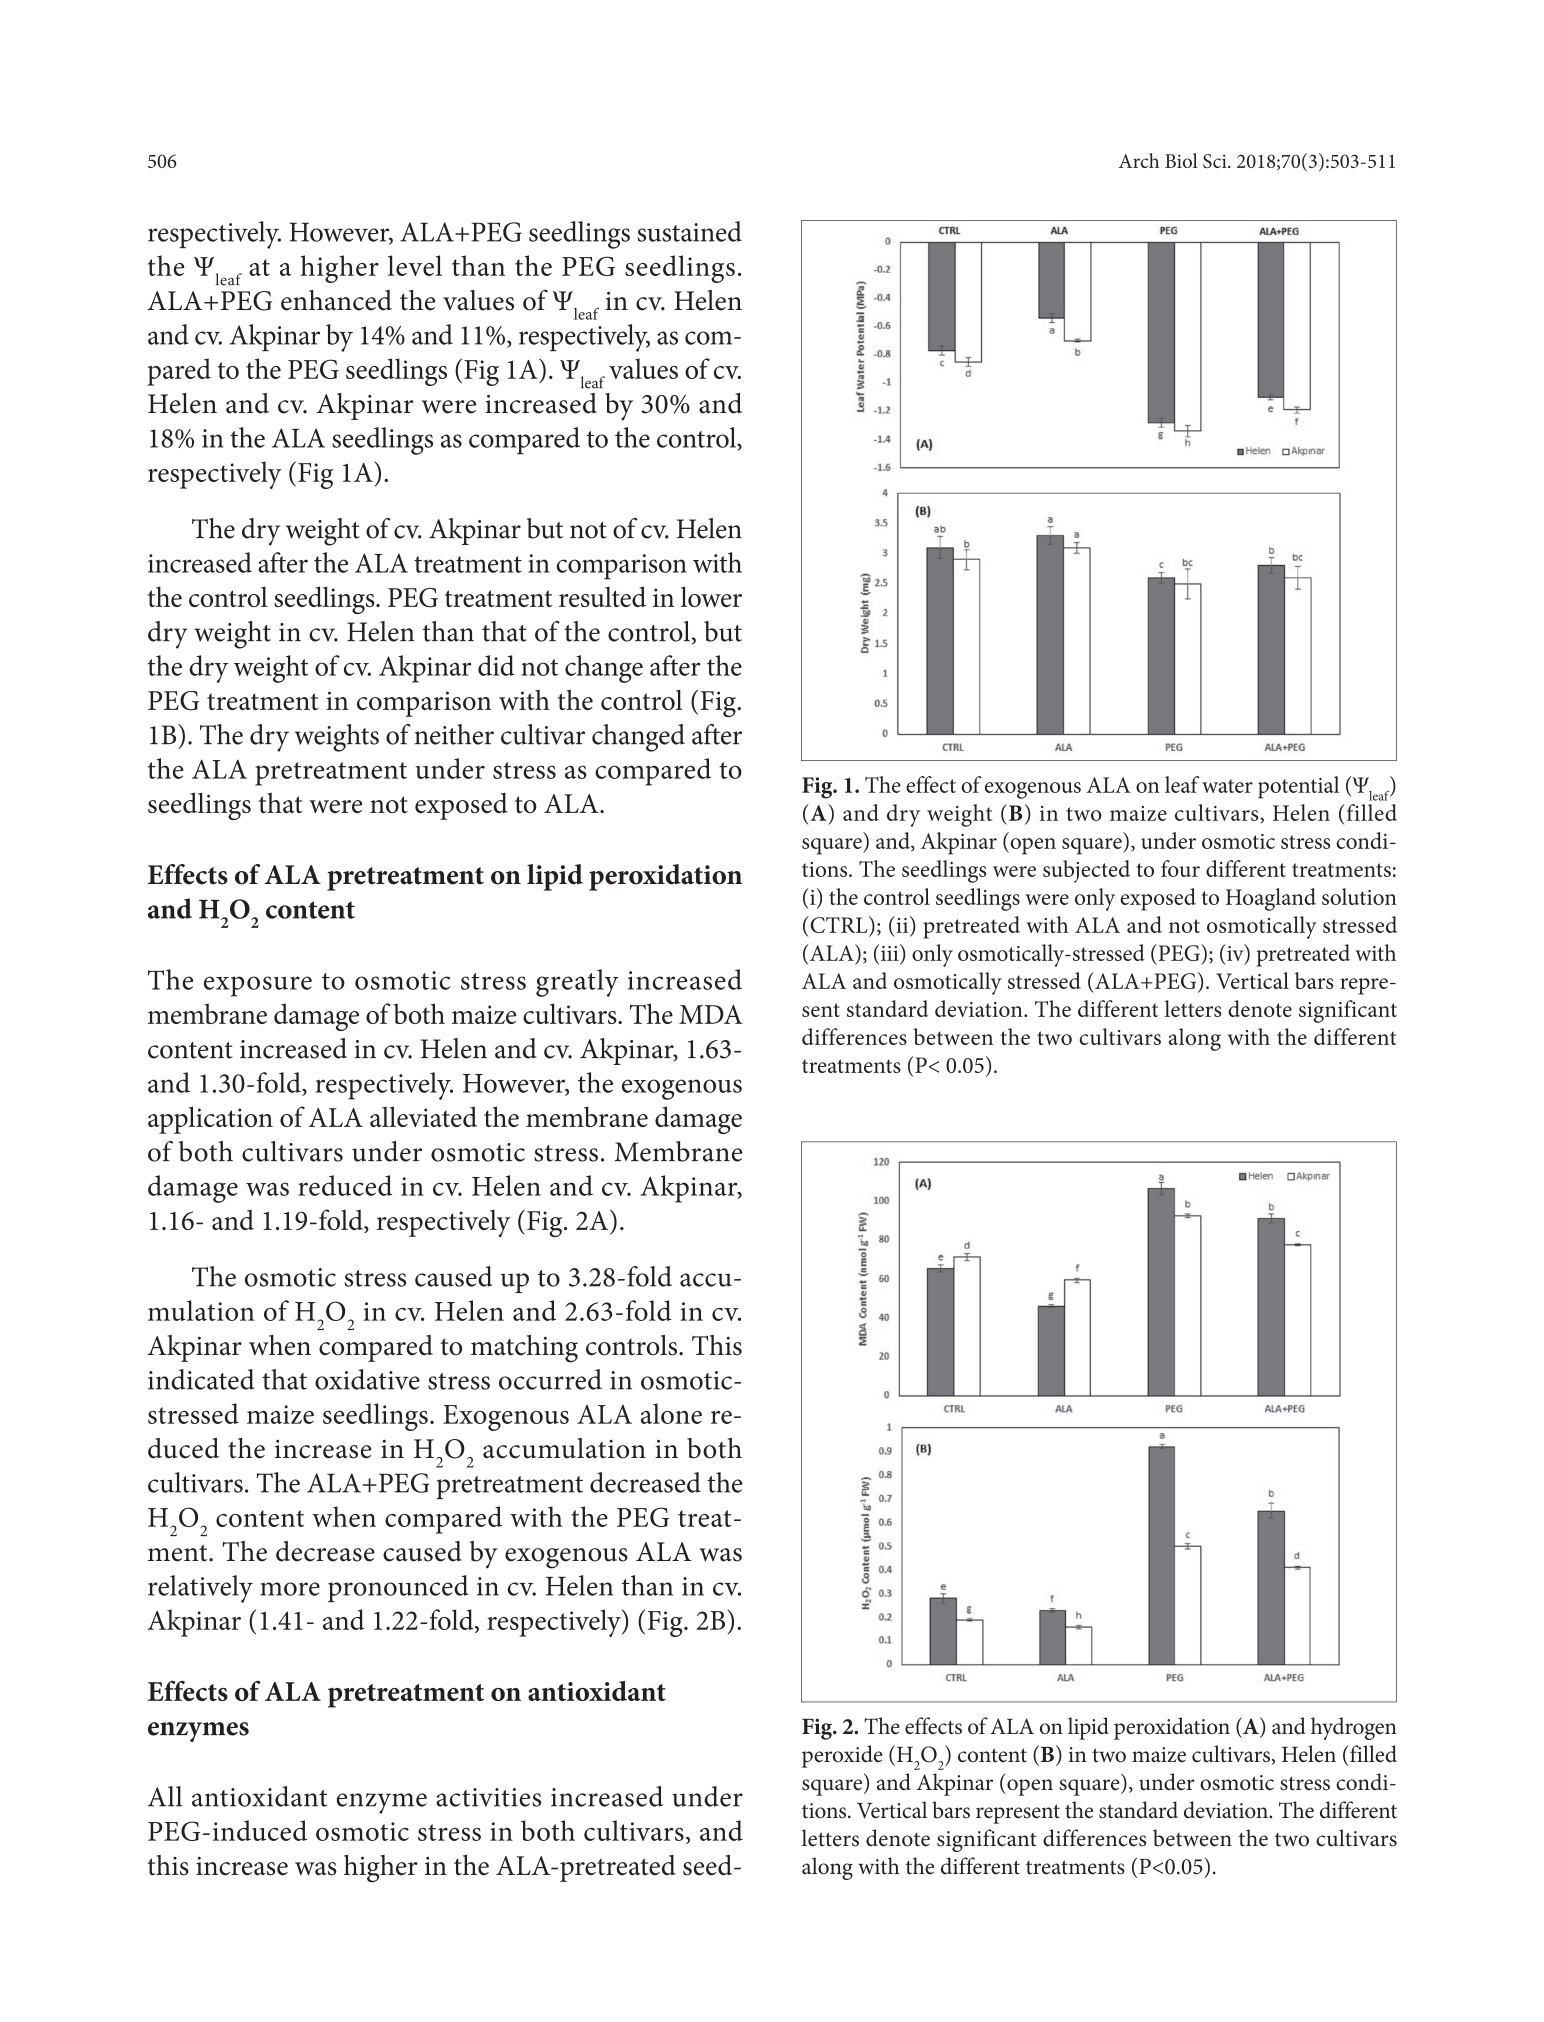  I want to click on hydrogen, so click(1354, 1728).
